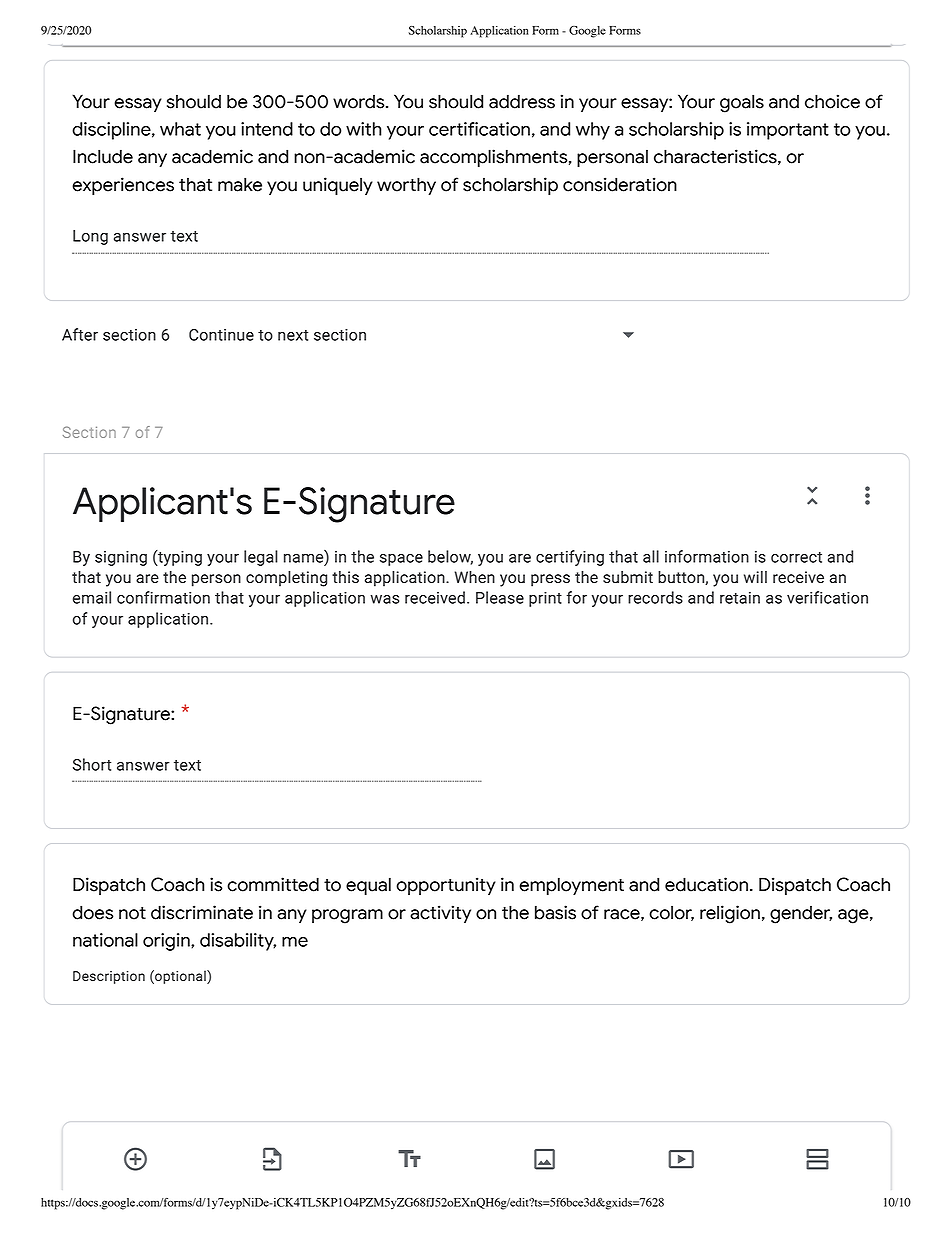 This screenshot has width=952, height=1233. I want to click on certification, so click(479, 129).
